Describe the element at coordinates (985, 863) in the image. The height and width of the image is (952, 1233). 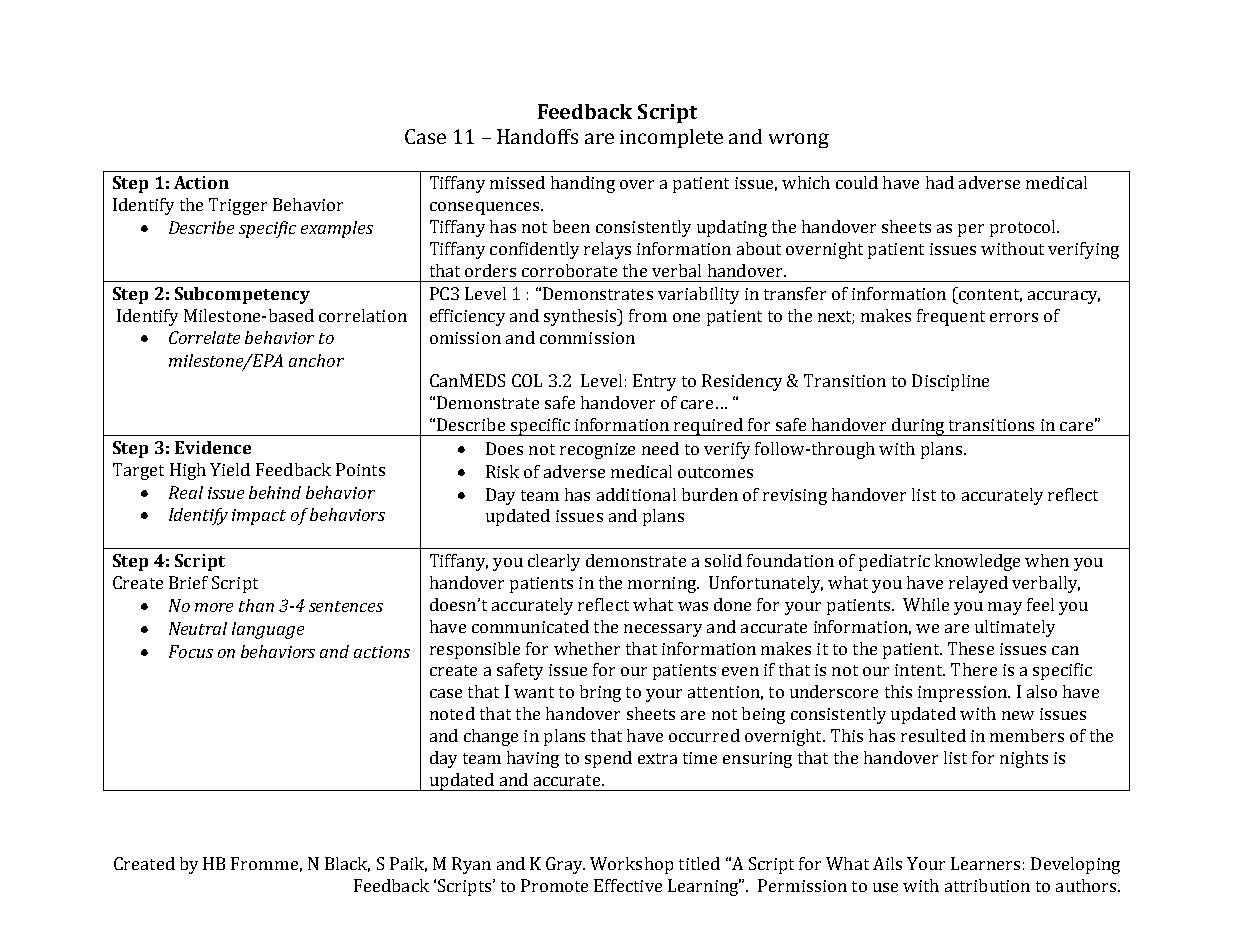
I see `Learners` at that location.
